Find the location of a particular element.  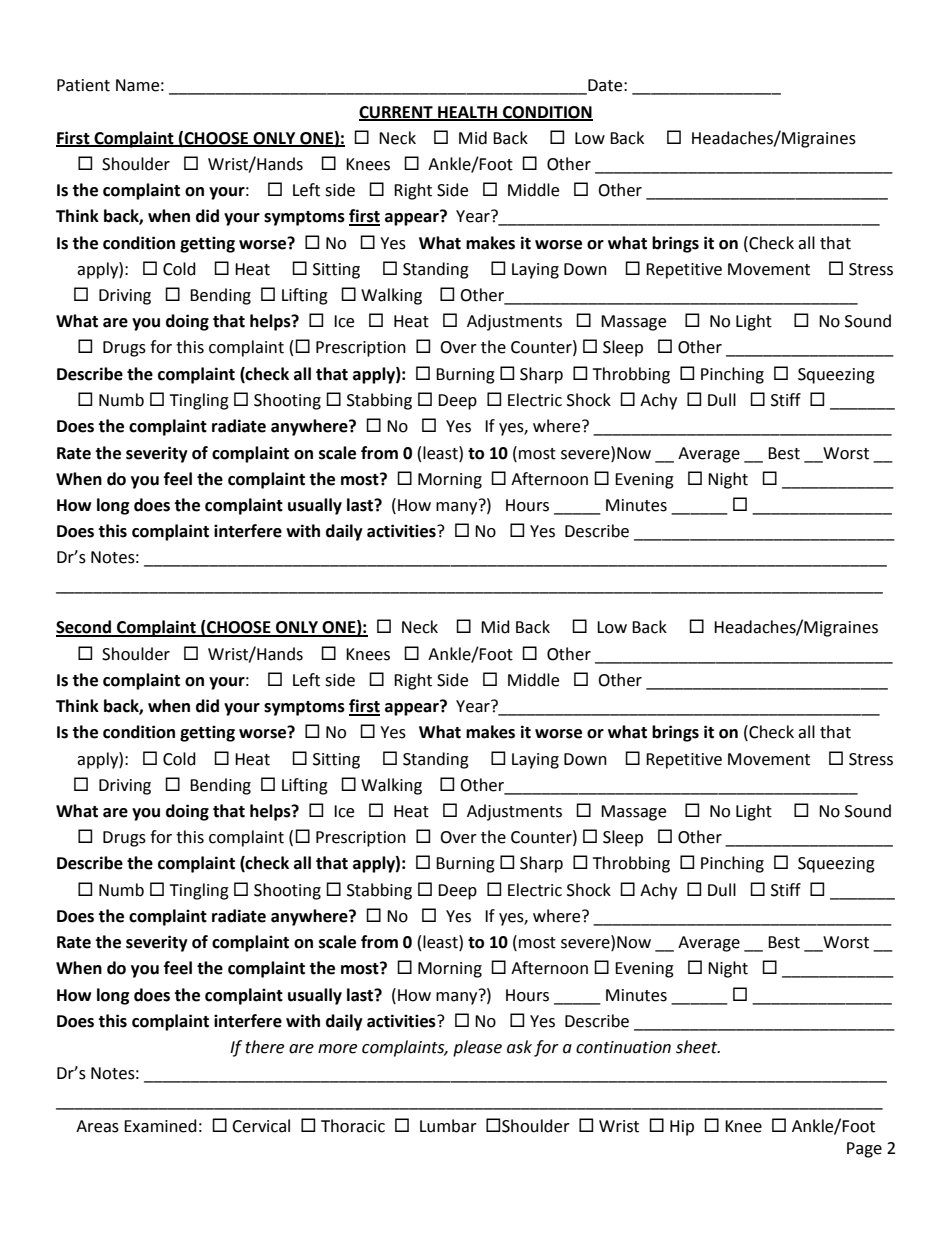

please is located at coordinates (477, 1048).
